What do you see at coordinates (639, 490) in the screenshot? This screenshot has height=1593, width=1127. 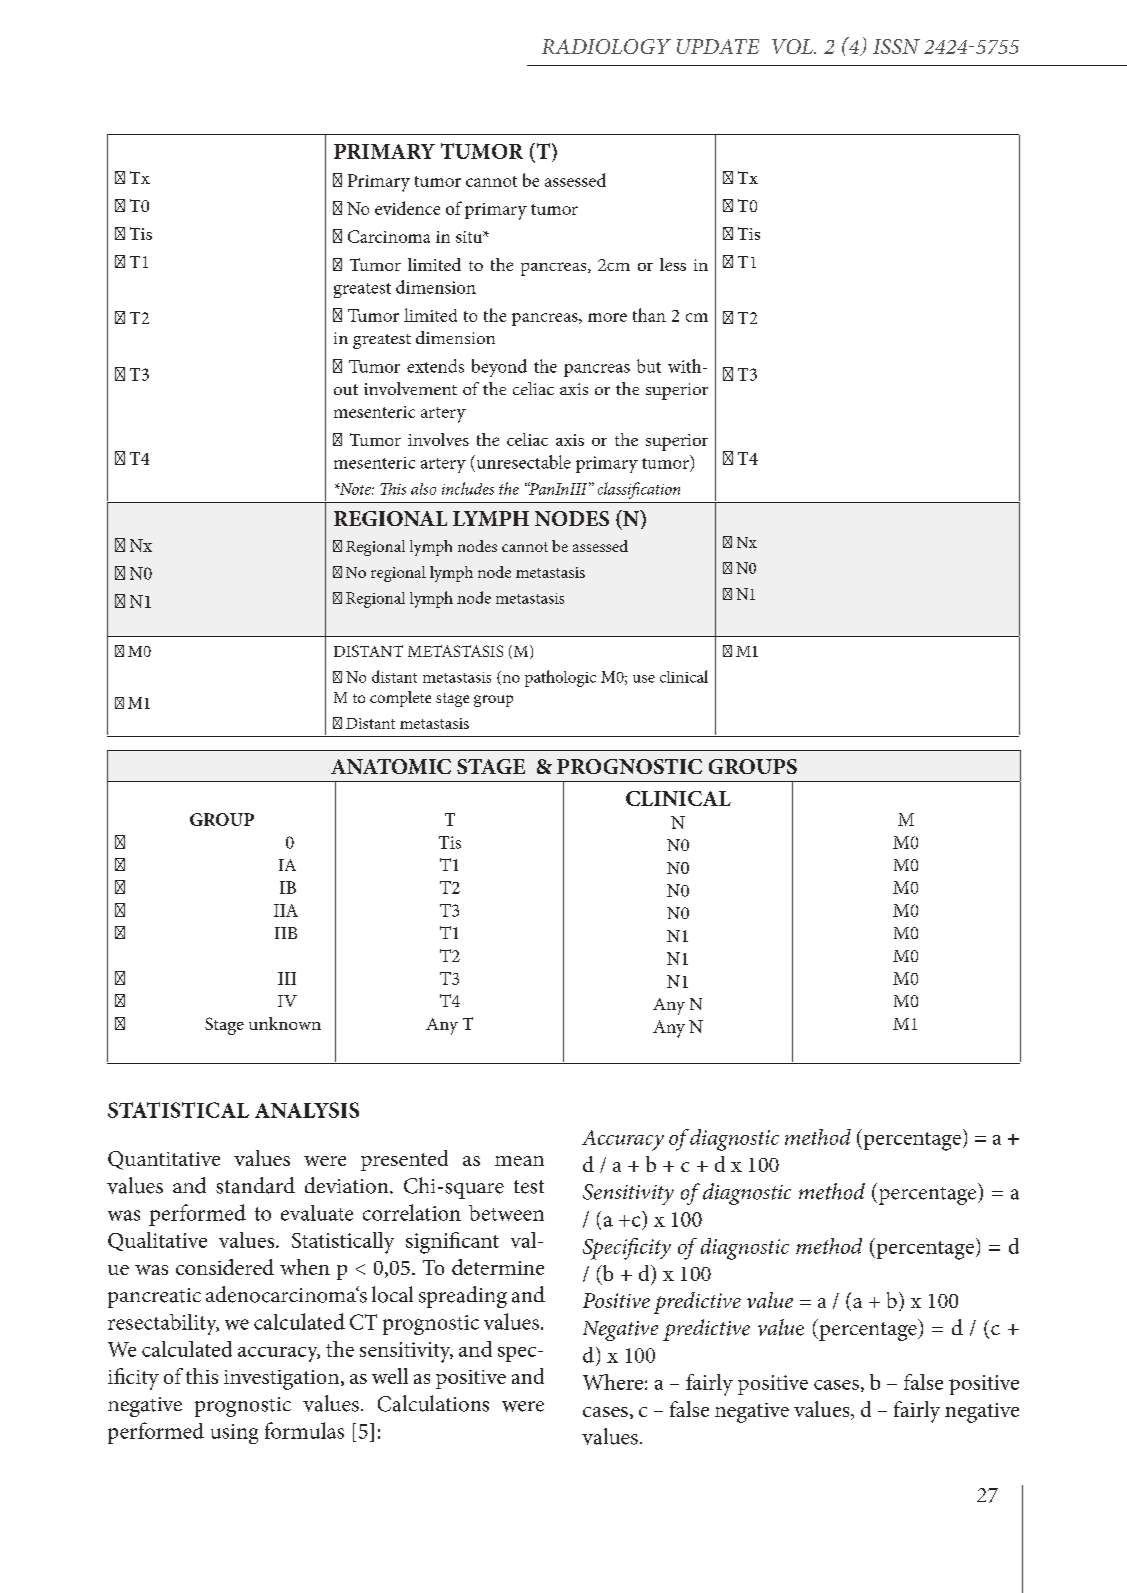 I see `classification` at bounding box center [639, 490].
